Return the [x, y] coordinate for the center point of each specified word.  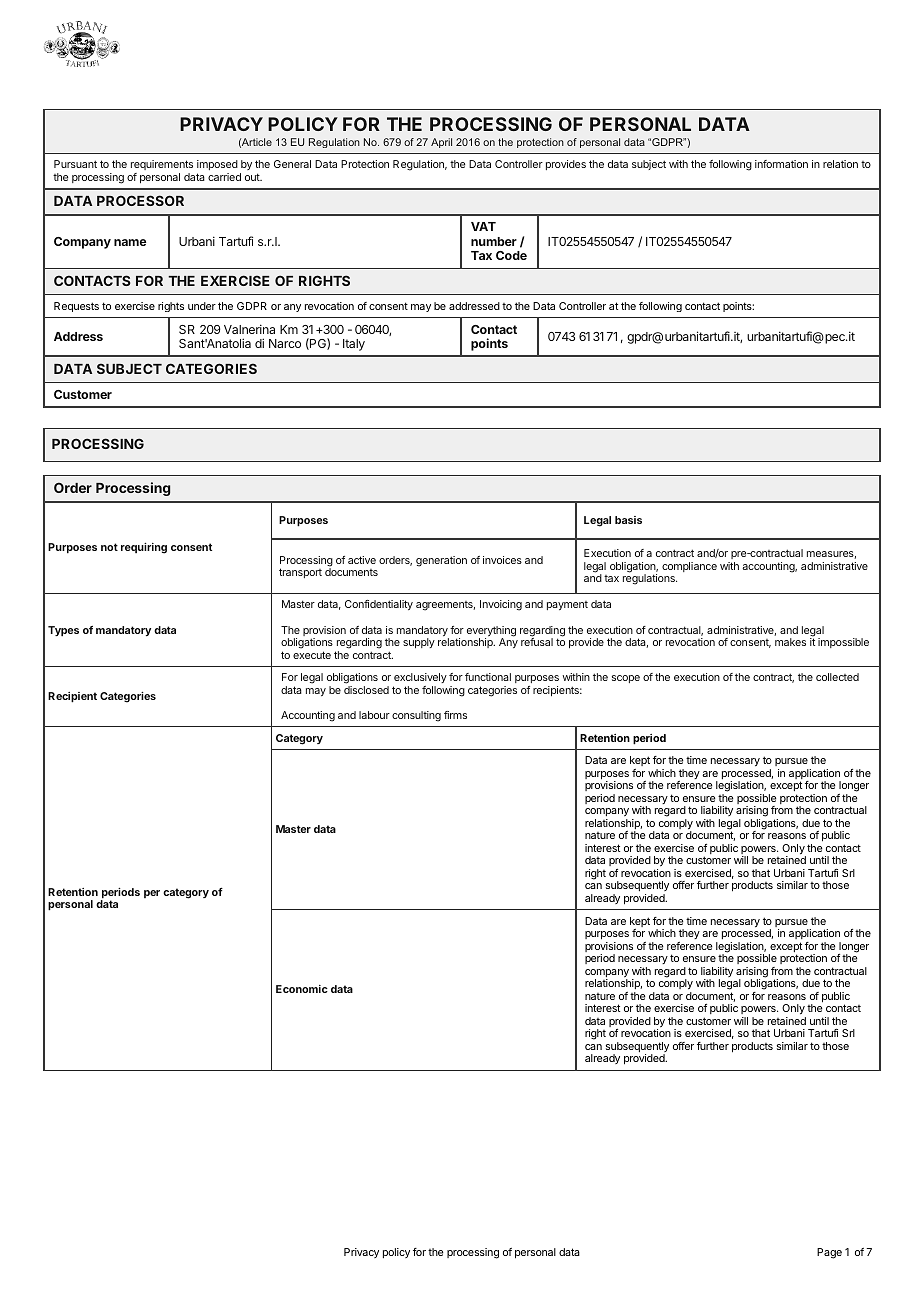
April [441, 143]
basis [628, 520]
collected [837, 677]
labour [374, 715]
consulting [416, 716]
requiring [144, 548]
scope [626, 679]
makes [790, 642]
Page [829, 1253]
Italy [354, 345]
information [781, 164]
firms [455, 715]
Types [63, 631]
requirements [162, 167]
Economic [302, 989]
